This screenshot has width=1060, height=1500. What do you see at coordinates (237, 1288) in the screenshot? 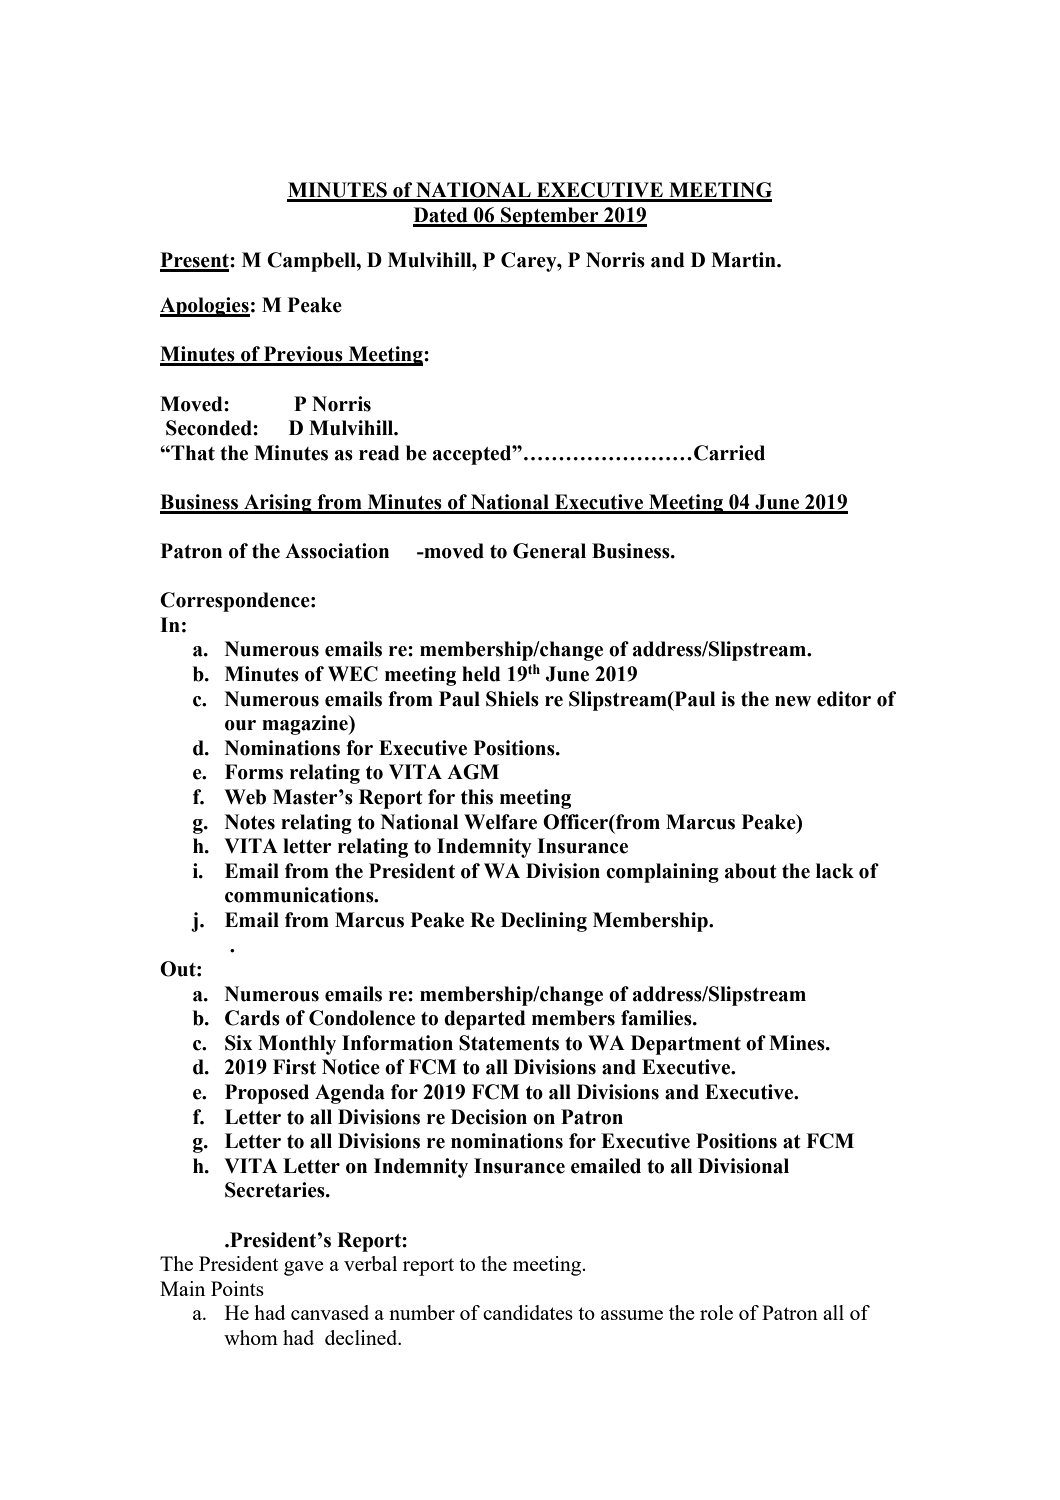
I see `Points` at bounding box center [237, 1288].
